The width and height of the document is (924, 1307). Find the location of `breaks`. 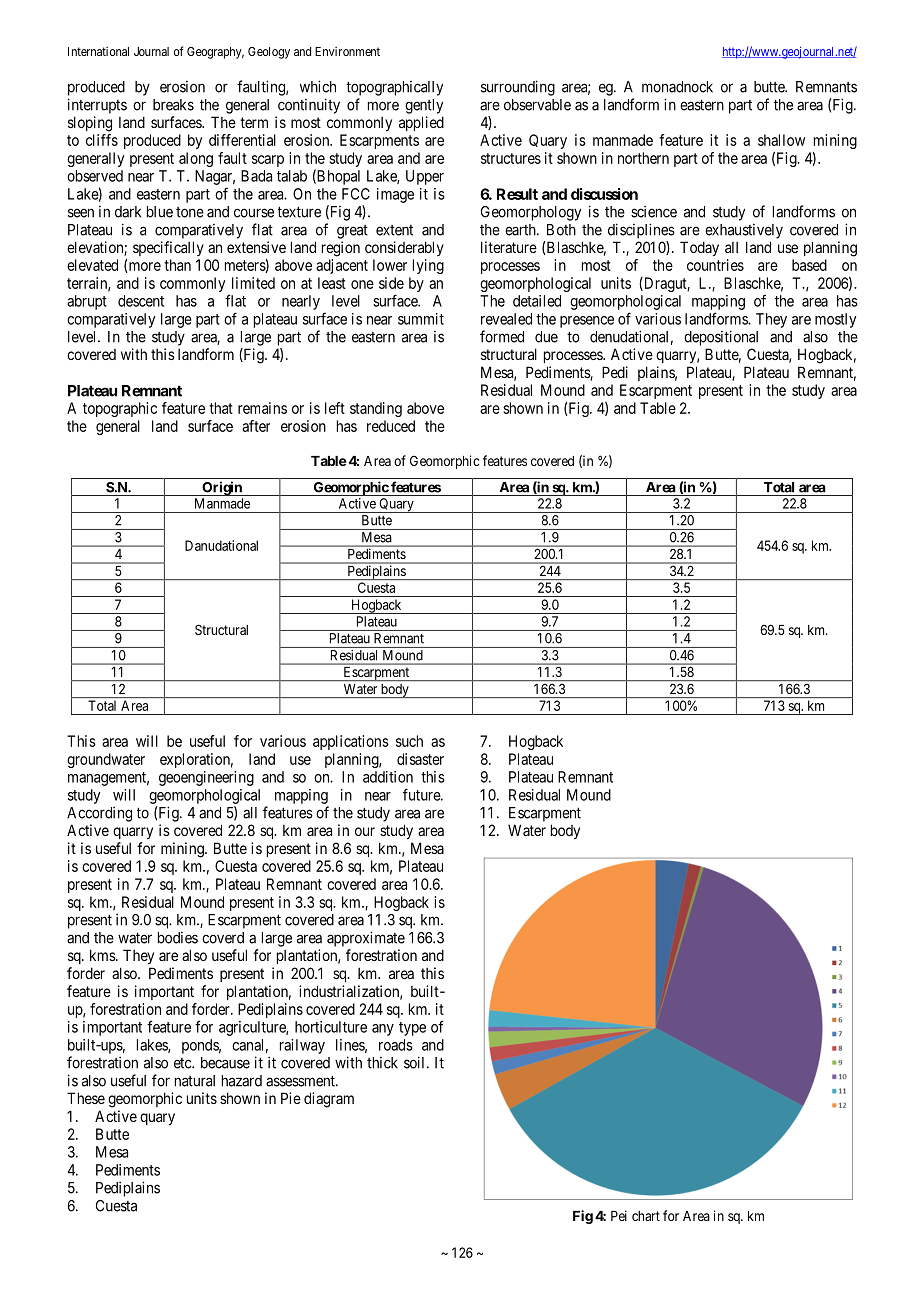

breaks is located at coordinates (173, 105).
